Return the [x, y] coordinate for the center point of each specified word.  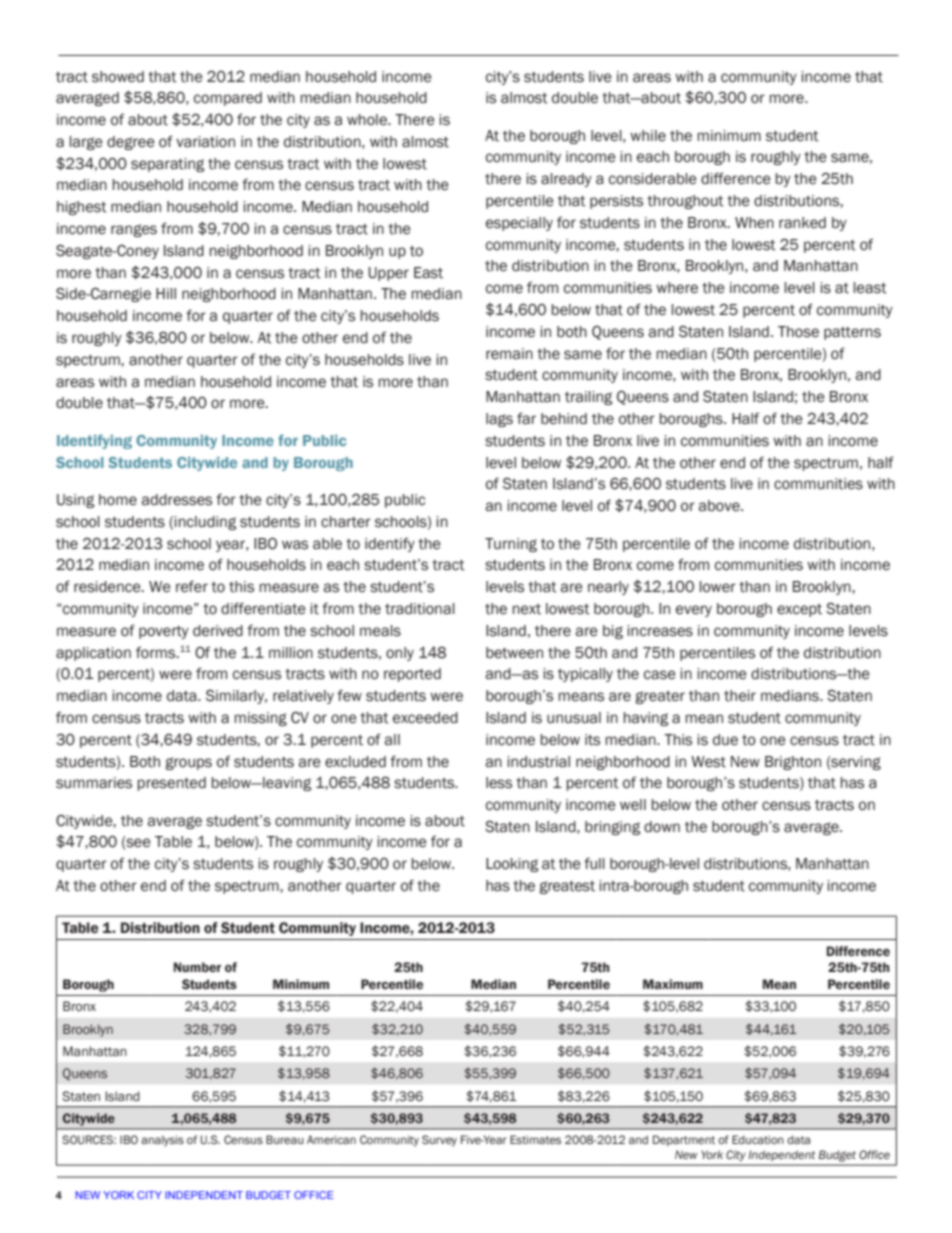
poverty [164, 632]
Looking [512, 865]
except [799, 610]
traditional [420, 609]
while [648, 136]
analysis [162, 1140]
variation [205, 142]
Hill [166, 293]
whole [368, 120]
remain [509, 354]
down [662, 827]
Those [798, 332]
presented [172, 784]
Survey [439, 1141]
